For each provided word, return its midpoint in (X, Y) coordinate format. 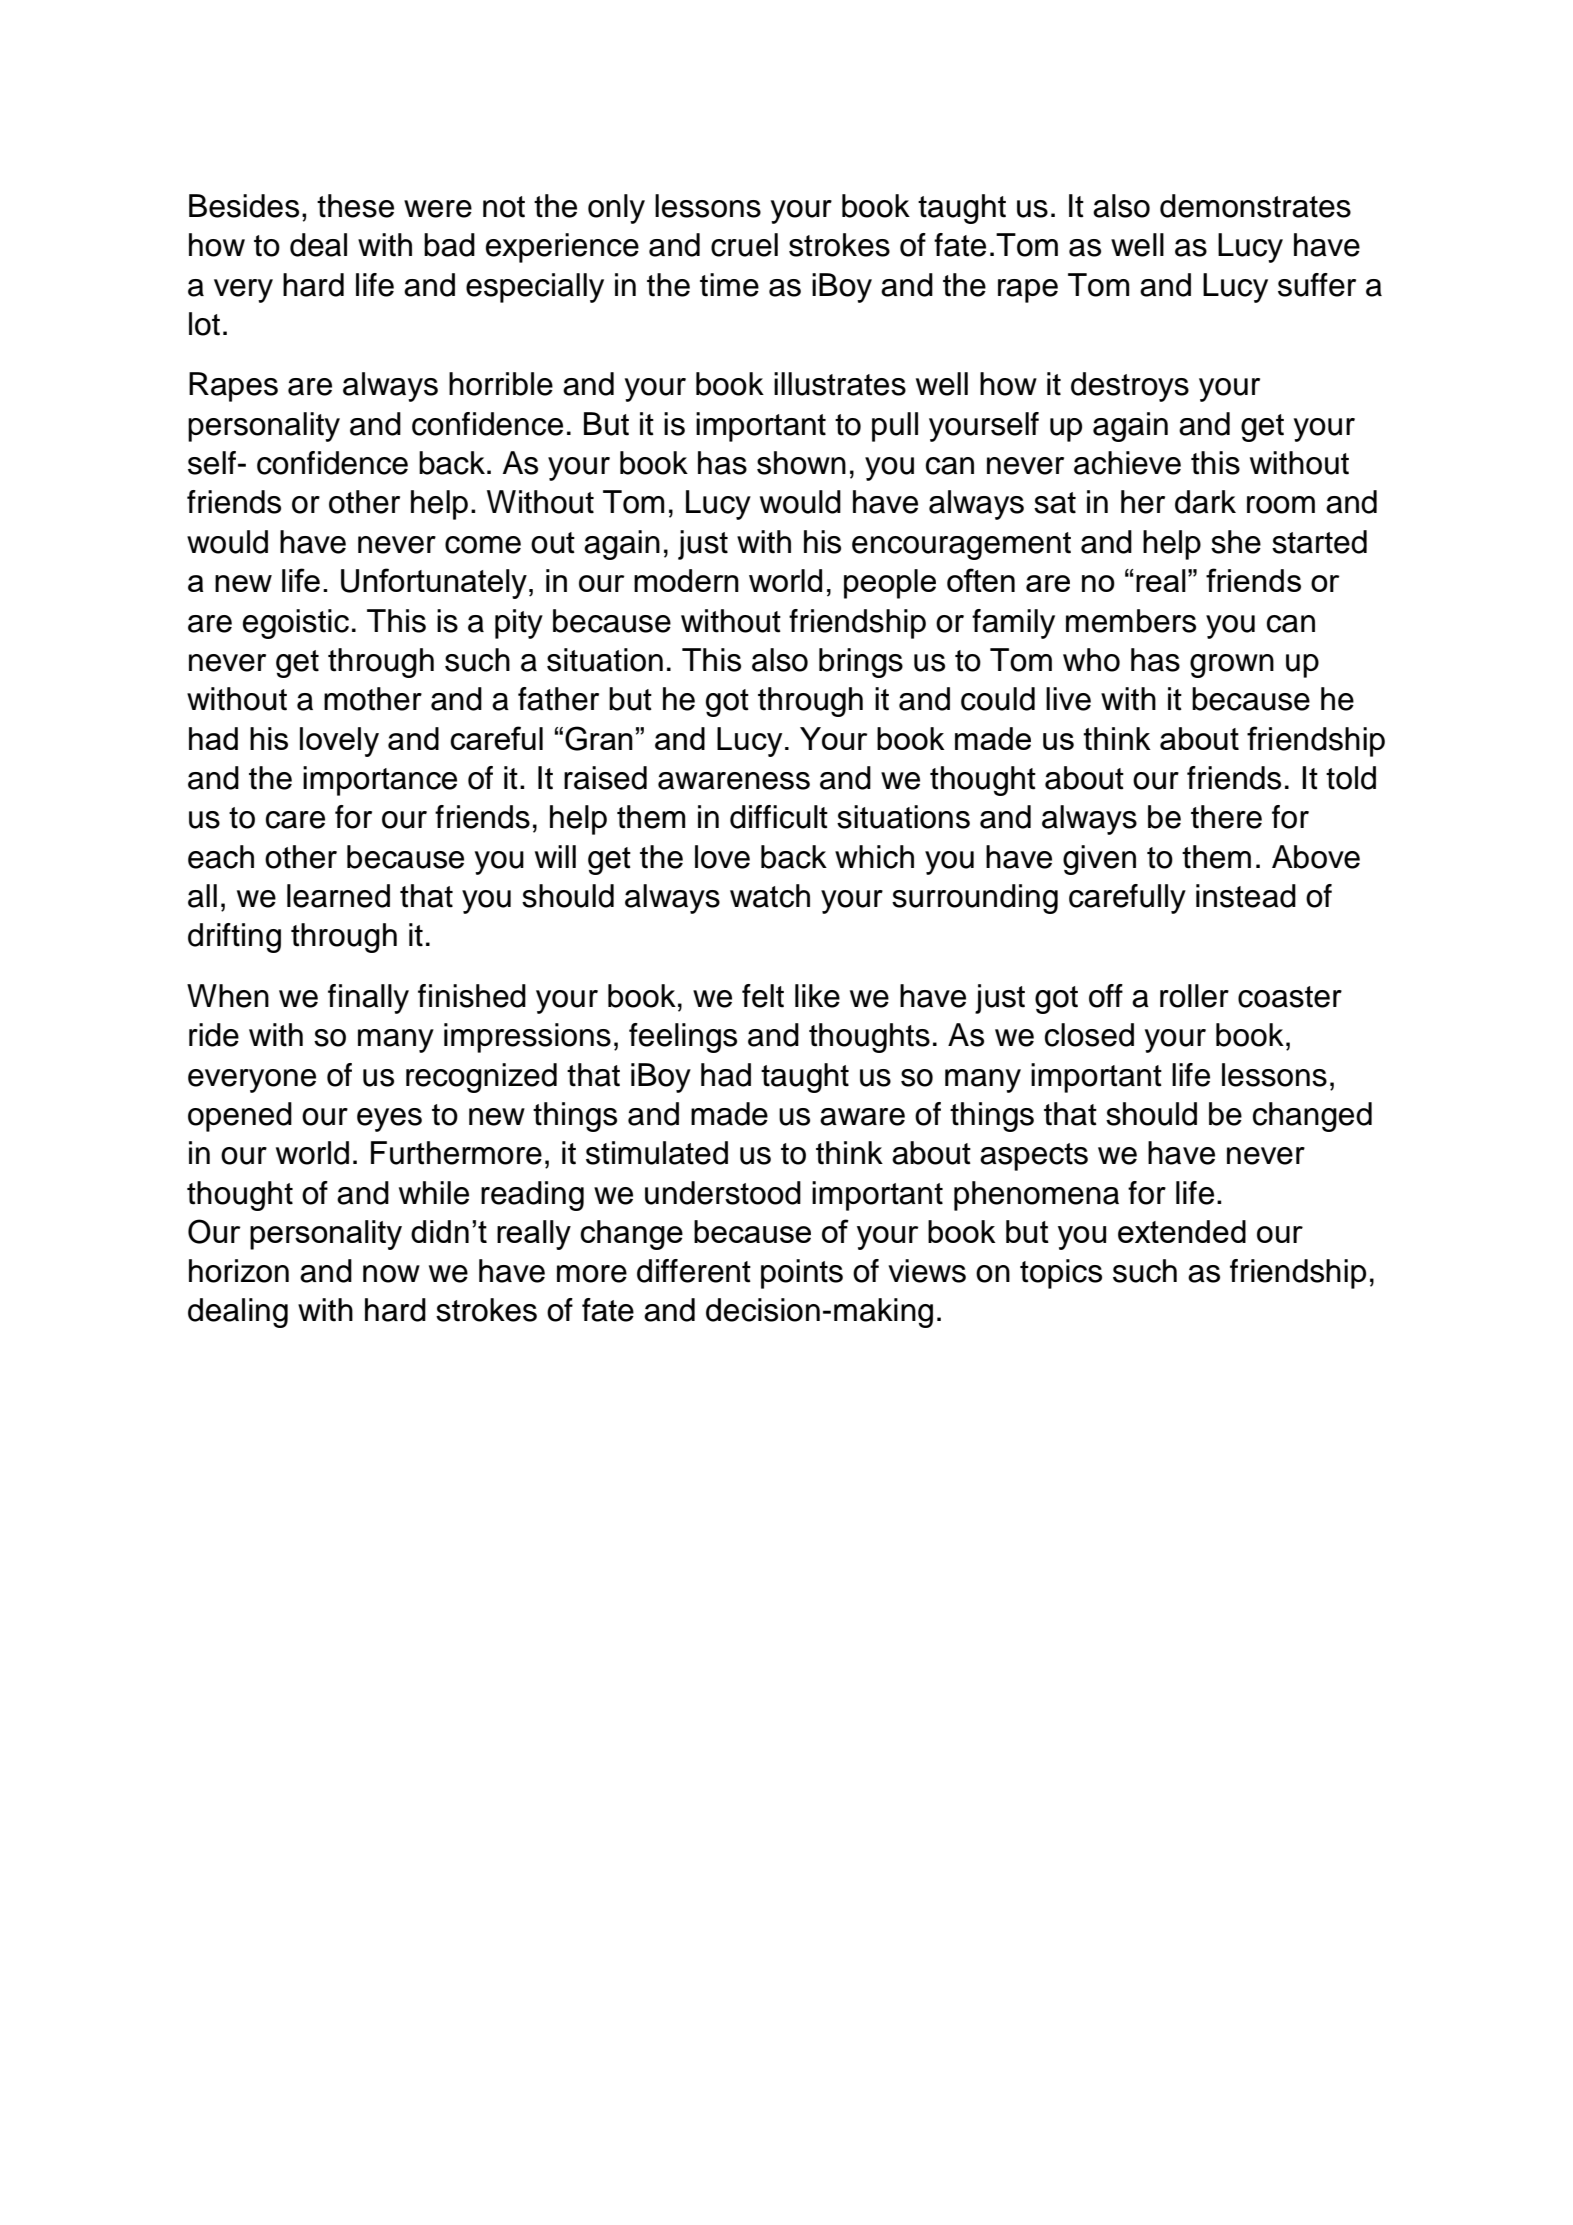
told (1351, 778)
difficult (779, 817)
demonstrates (1255, 206)
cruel (744, 245)
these (355, 206)
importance (380, 781)
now (391, 1274)
